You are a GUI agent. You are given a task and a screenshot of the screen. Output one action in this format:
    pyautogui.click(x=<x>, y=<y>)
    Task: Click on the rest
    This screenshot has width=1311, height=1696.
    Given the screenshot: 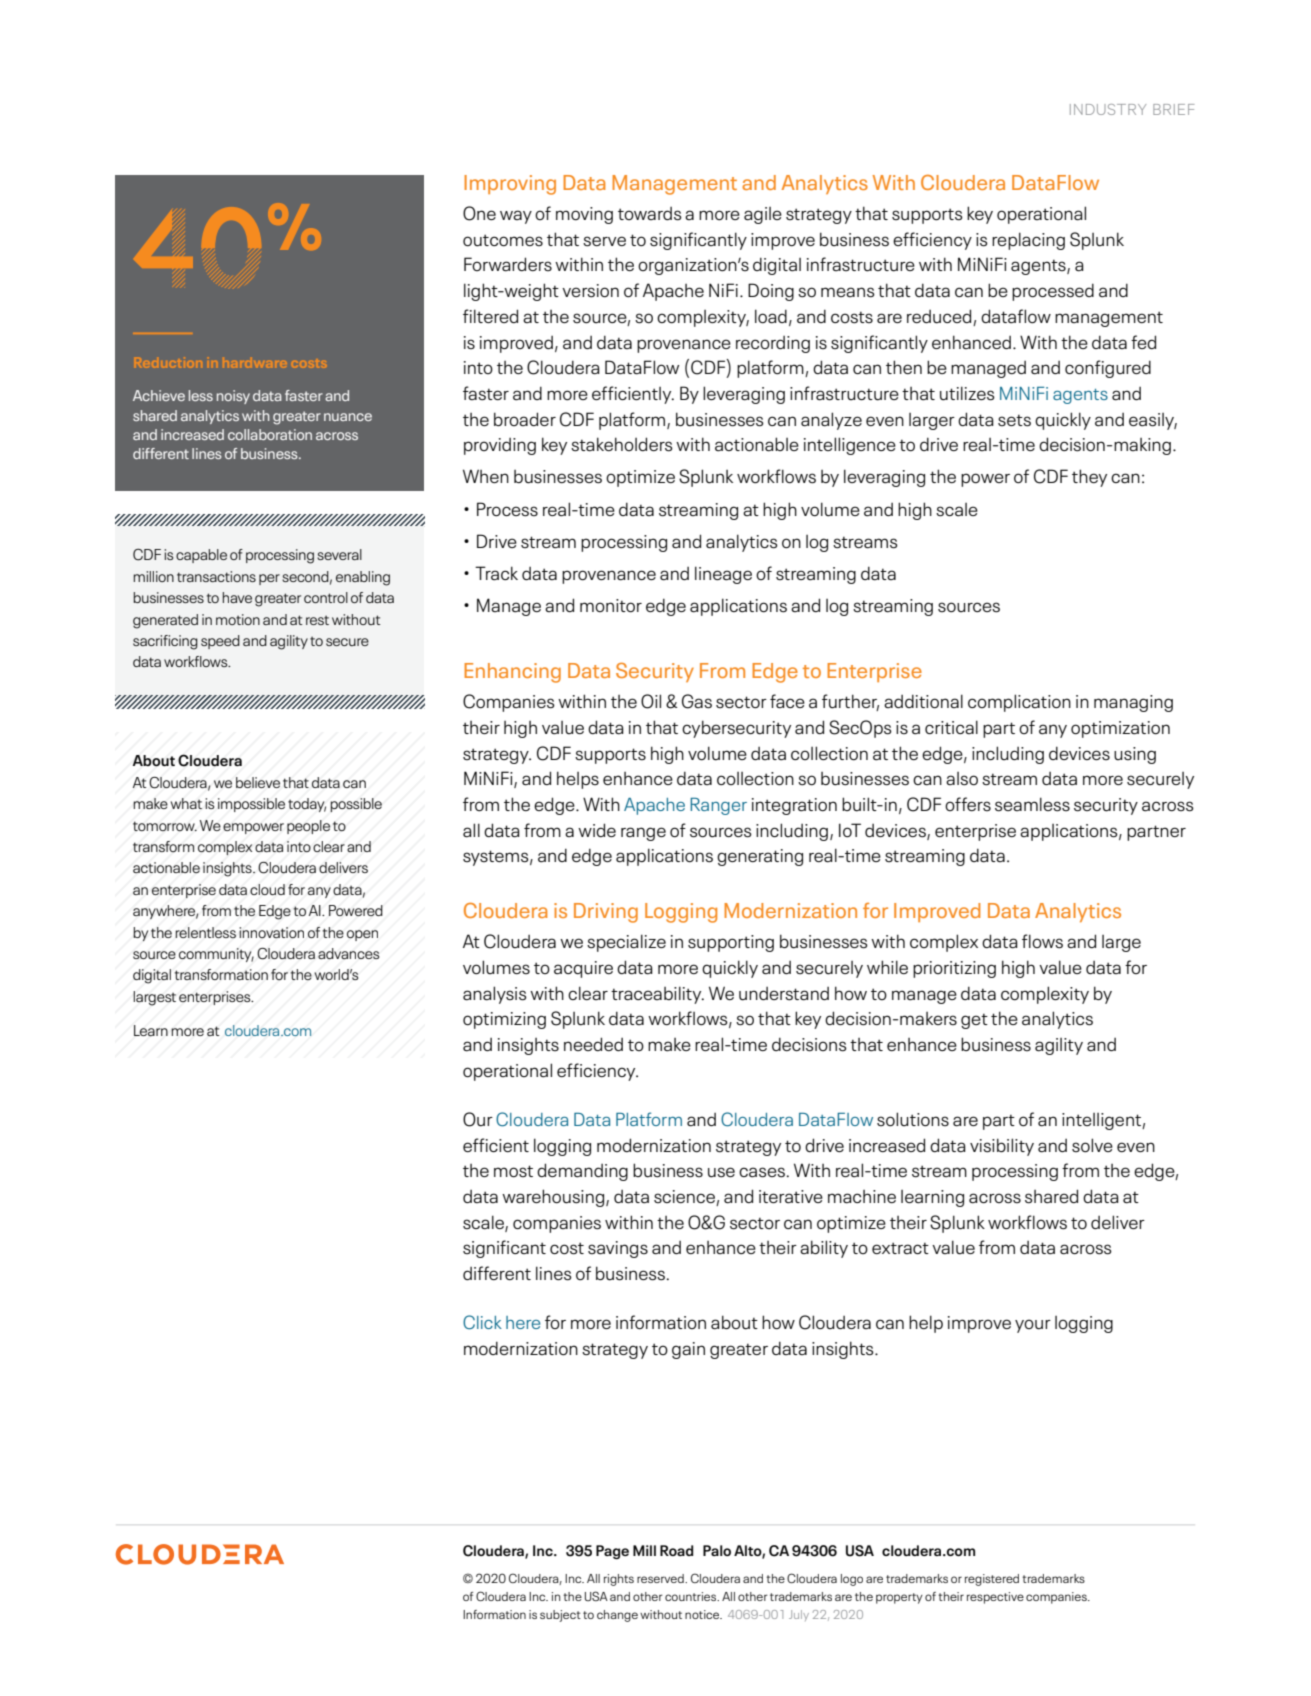 What is the action you would take?
    pyautogui.click(x=317, y=620)
